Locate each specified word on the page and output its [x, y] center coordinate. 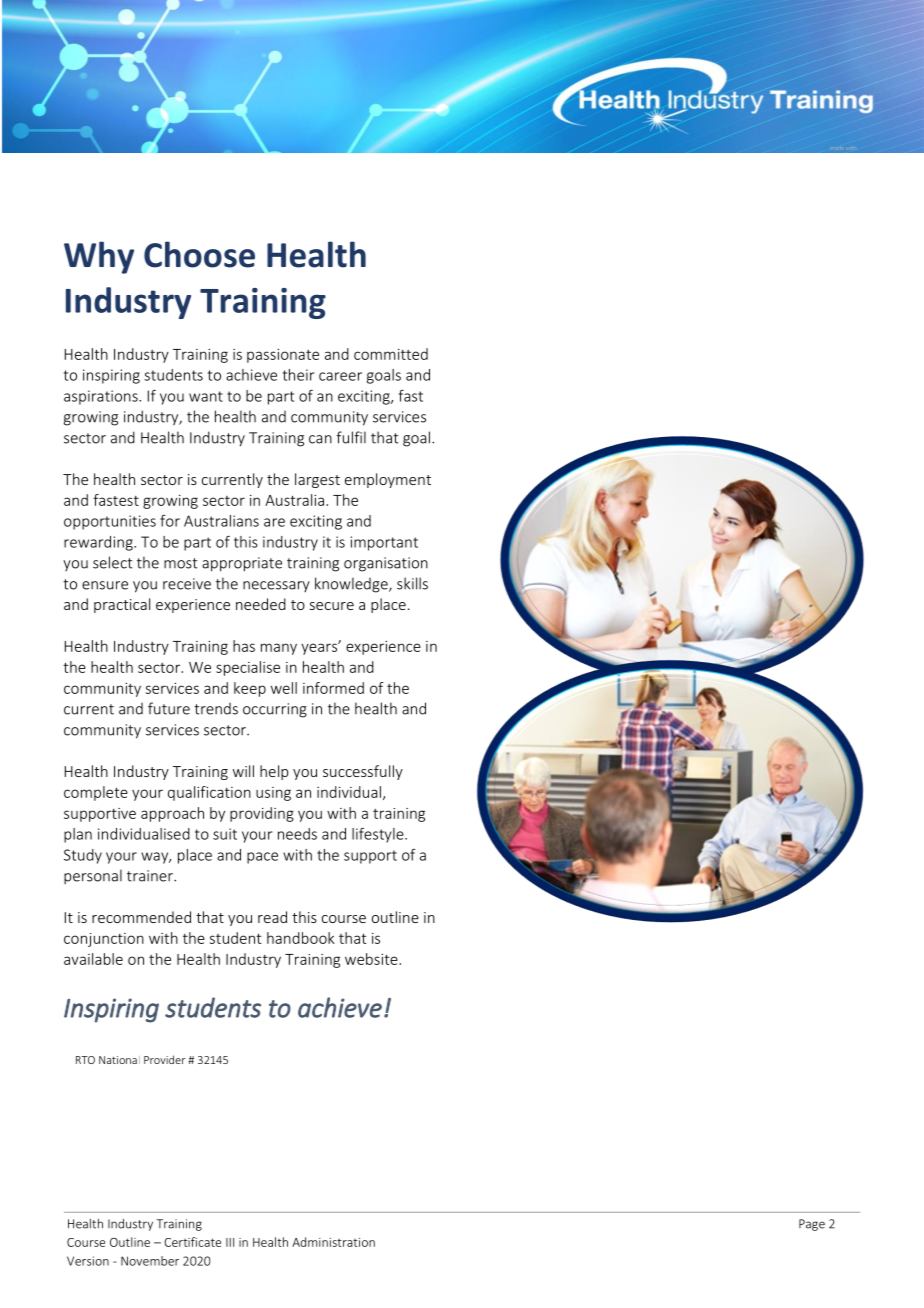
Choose [199, 254]
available [93, 959]
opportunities [110, 522]
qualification [209, 793]
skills [412, 583]
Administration [333, 1242]
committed [391, 354]
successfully [363, 772]
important [384, 543]
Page [812, 1225]
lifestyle [379, 835]
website [372, 959]
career [340, 376]
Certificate [192, 1242]
